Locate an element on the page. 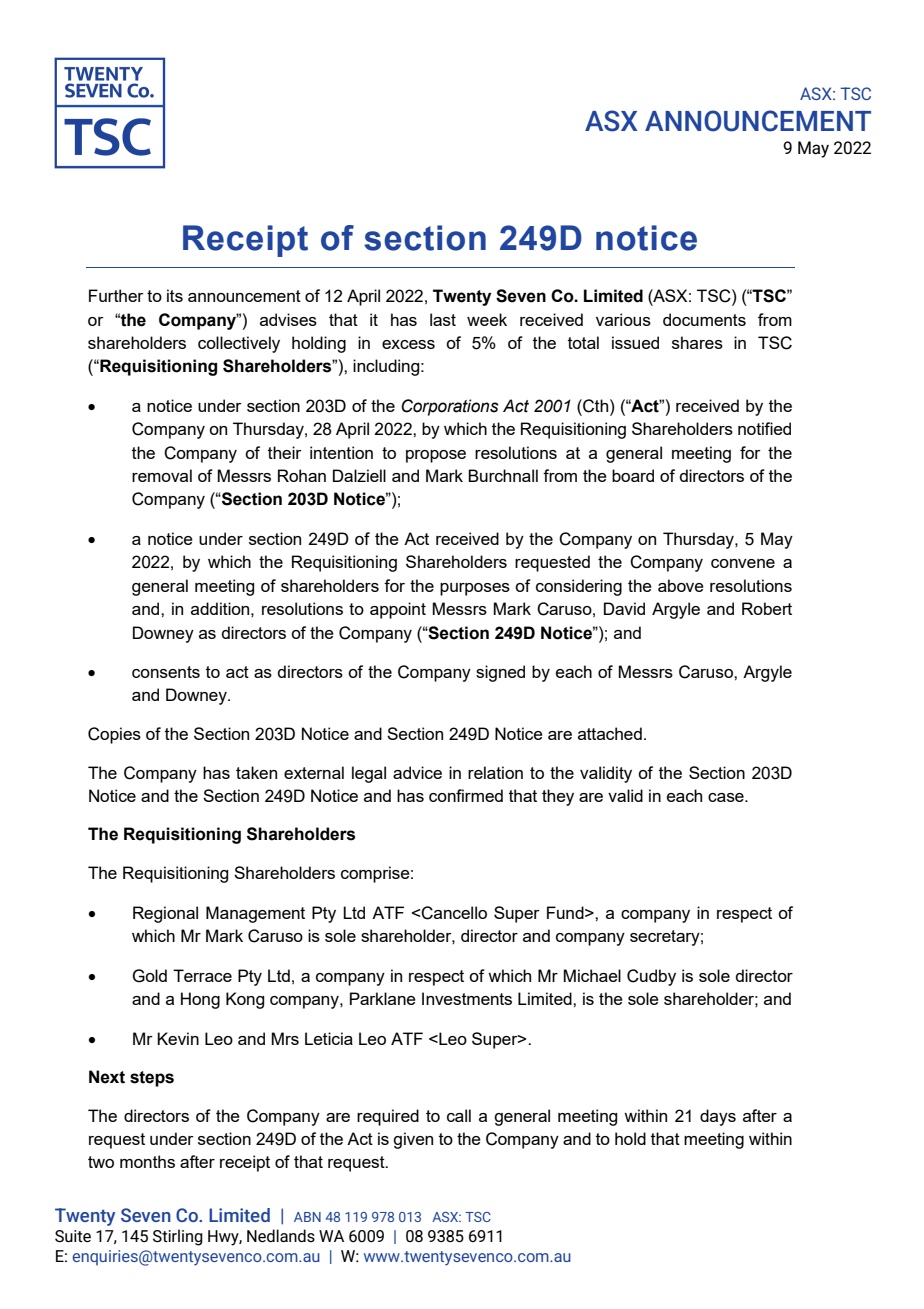 The width and height of the image is (924, 1309). case is located at coordinates (727, 797).
